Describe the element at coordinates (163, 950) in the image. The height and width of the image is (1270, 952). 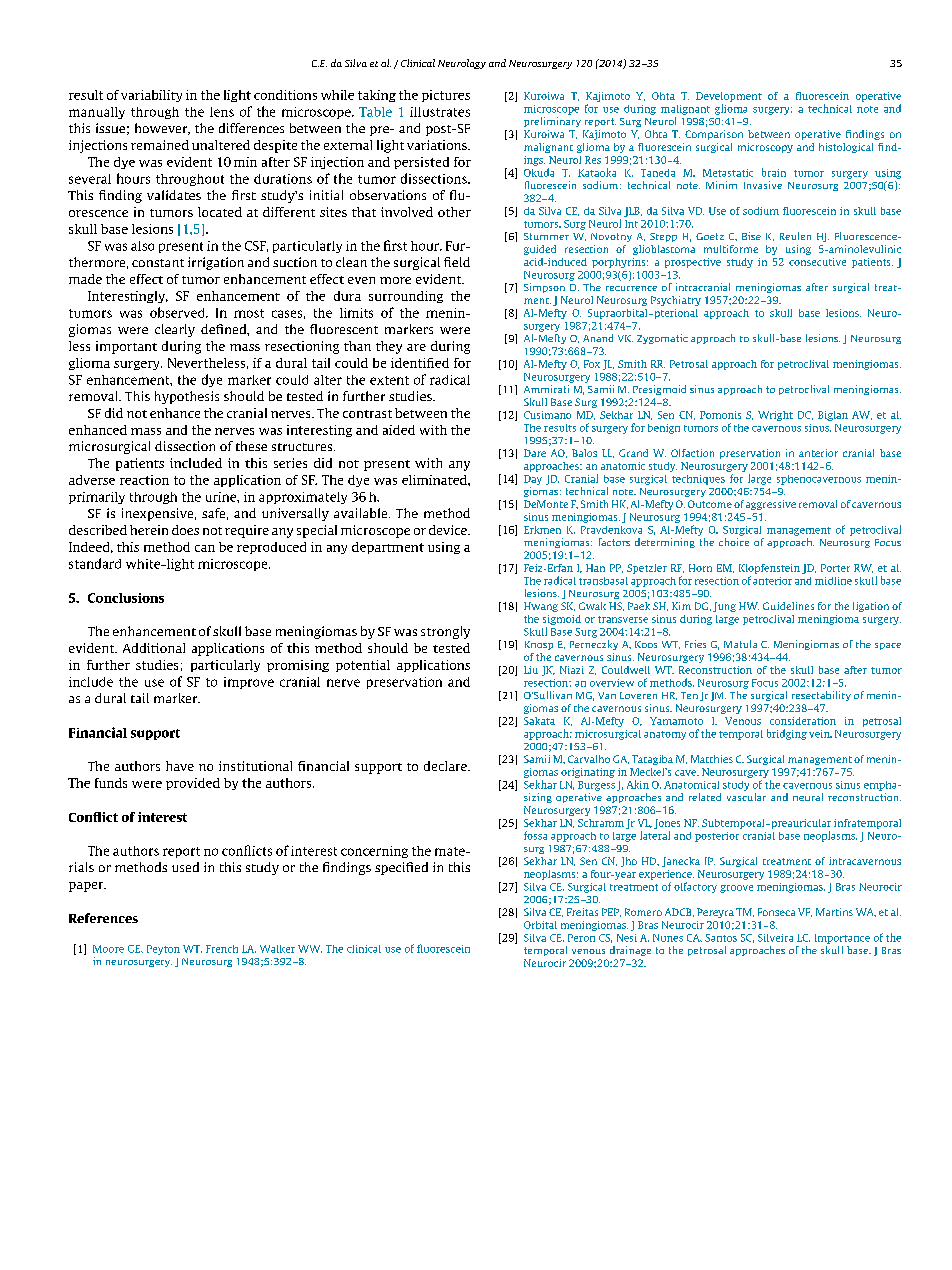
I see `Peyton` at that location.
